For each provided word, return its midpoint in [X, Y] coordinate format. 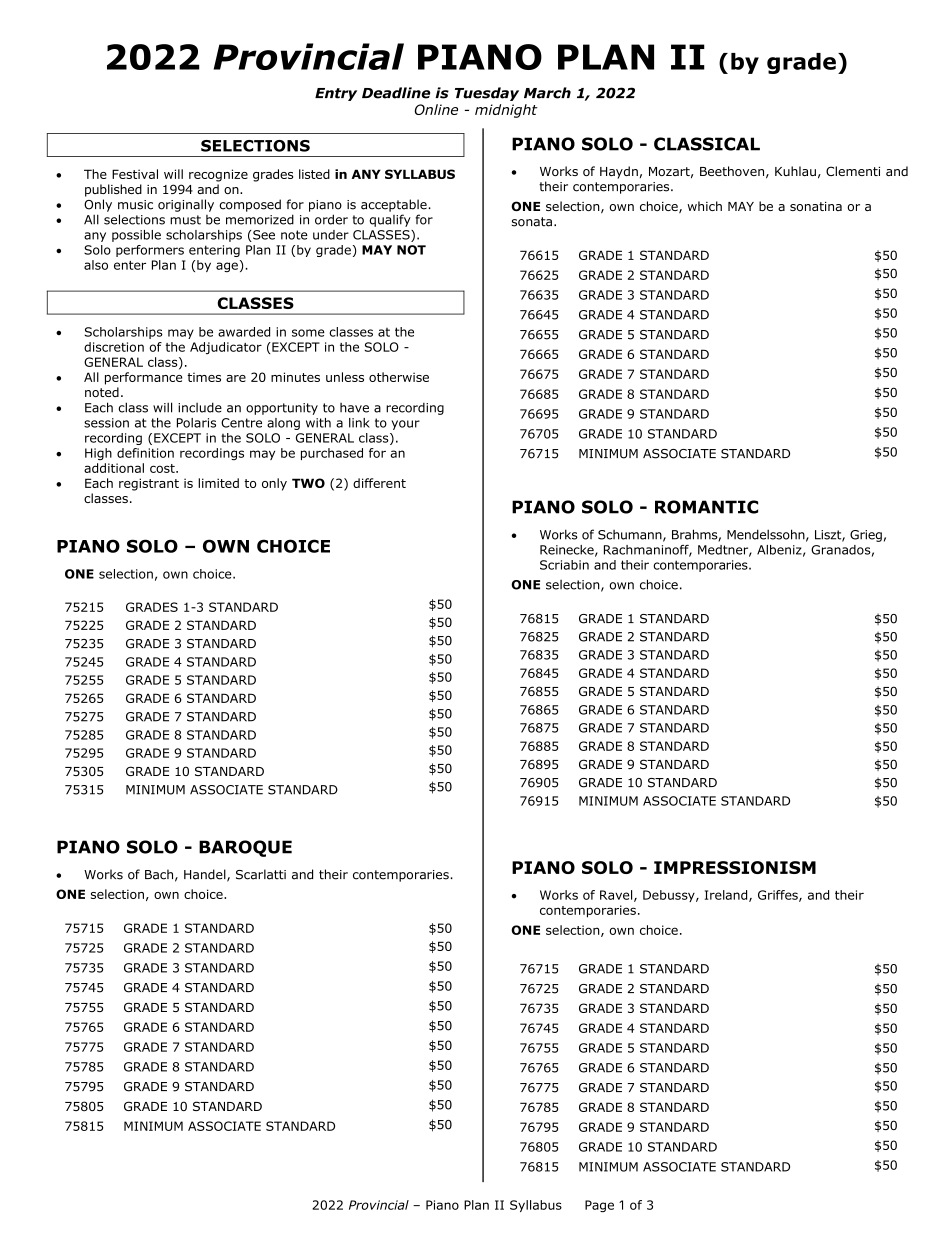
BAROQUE [245, 848]
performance [143, 378]
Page [599, 1206]
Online [436, 109]
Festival [135, 174]
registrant [149, 484]
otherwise [399, 377]
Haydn [619, 172]
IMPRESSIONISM [735, 867]
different [379, 483]
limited [218, 483]
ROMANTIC [706, 507]
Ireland [727, 896]
